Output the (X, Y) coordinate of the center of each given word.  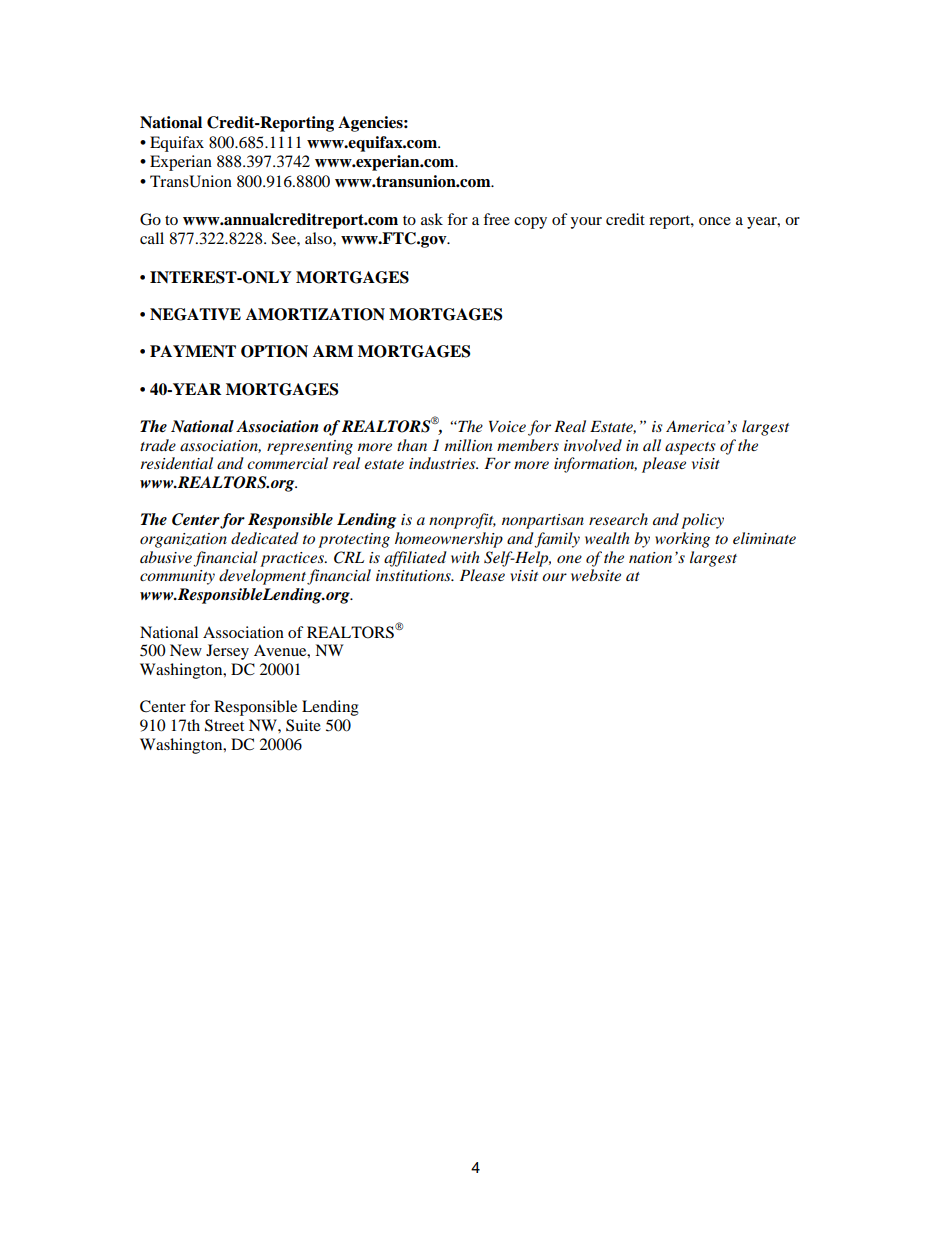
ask (432, 219)
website (596, 575)
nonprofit (462, 521)
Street (224, 725)
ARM (333, 351)
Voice (507, 426)
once (715, 221)
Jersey (227, 652)
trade (158, 445)
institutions (414, 575)
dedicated (265, 538)
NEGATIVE (195, 314)
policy (702, 521)
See (285, 238)
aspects (690, 448)
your (586, 223)
